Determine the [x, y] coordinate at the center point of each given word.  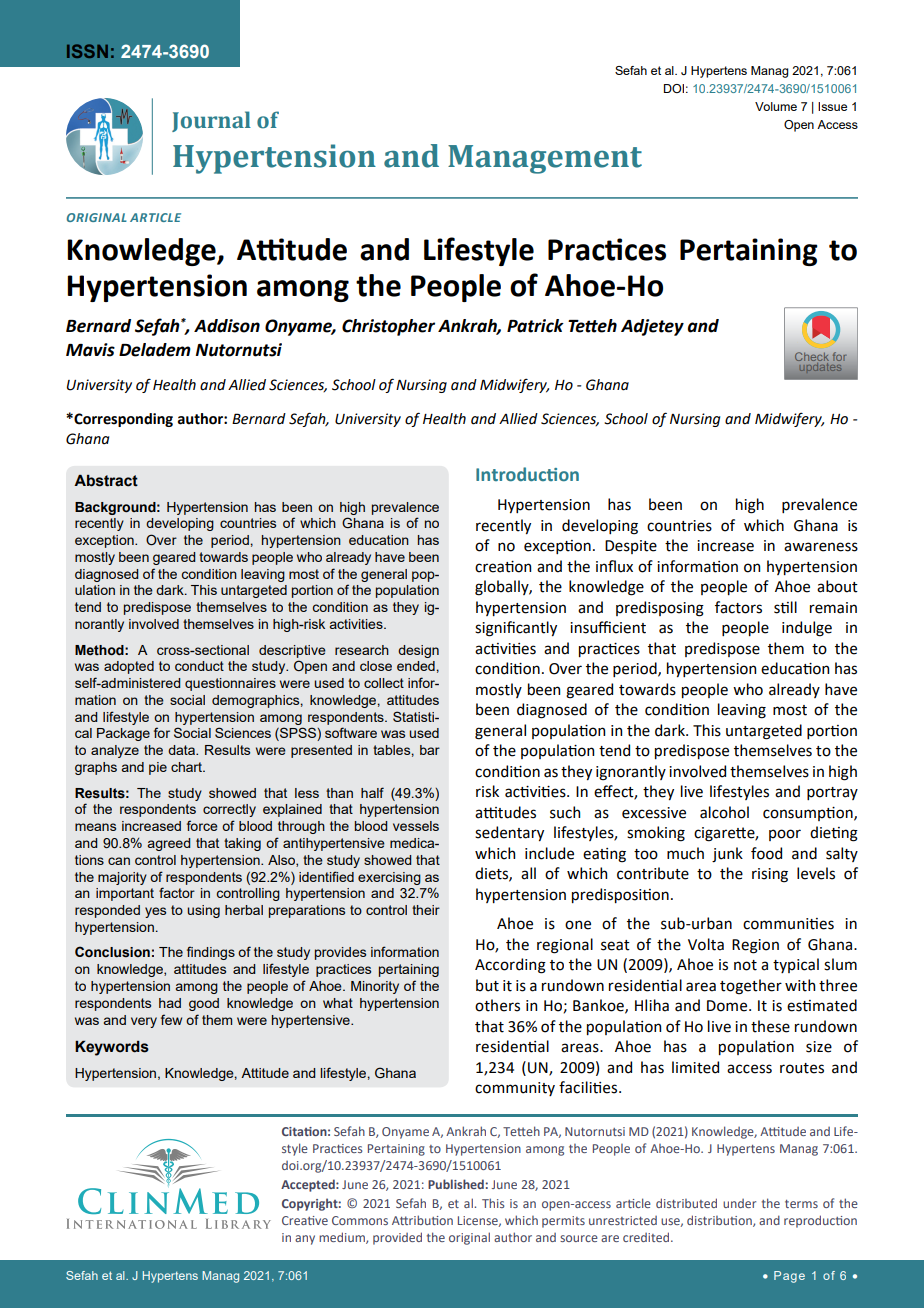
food [766, 853]
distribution [720, 1221]
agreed [169, 844]
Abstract [106, 481]
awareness [821, 547]
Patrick [535, 326]
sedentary [509, 833]
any [305, 1240]
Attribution [422, 1220]
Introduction [527, 474]
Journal [211, 121]
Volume [776, 106]
